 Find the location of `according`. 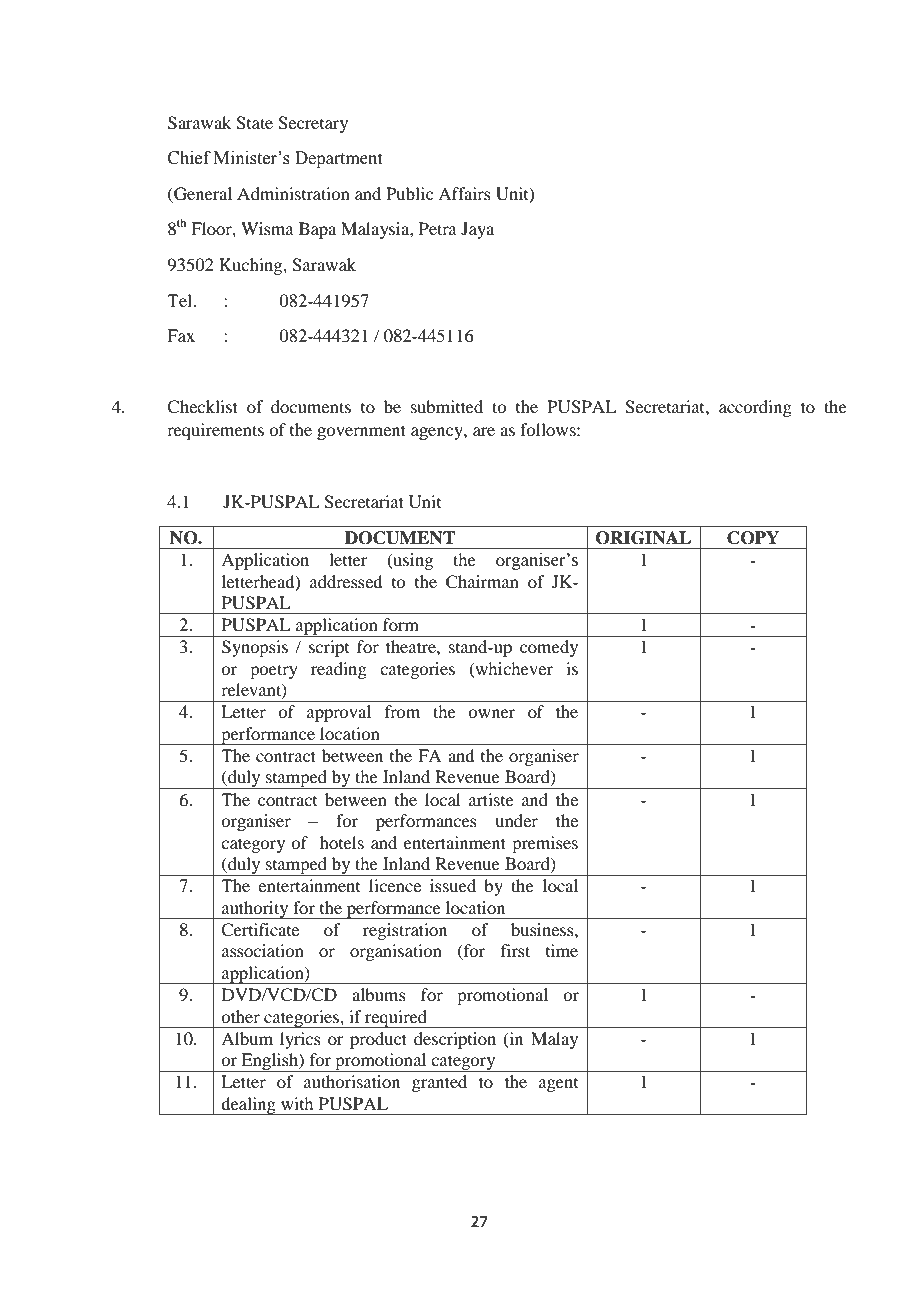

according is located at coordinates (755, 408).
